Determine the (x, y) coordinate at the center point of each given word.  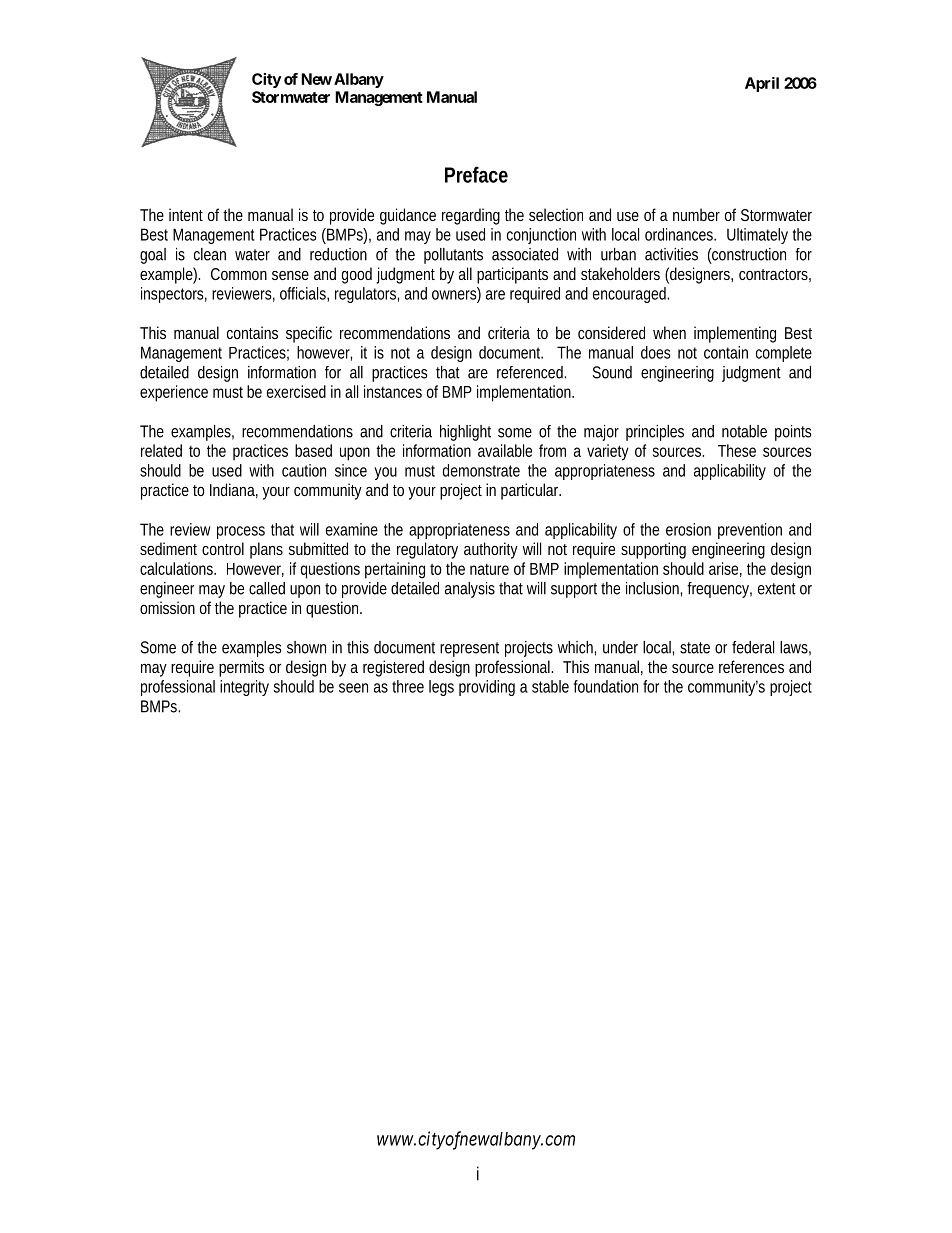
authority (491, 550)
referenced (531, 372)
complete (784, 354)
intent (186, 214)
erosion (688, 529)
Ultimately (757, 236)
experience (174, 393)
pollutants (453, 256)
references (751, 666)
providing (487, 688)
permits (241, 668)
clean (210, 254)
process (241, 532)
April (762, 84)
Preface (476, 174)
